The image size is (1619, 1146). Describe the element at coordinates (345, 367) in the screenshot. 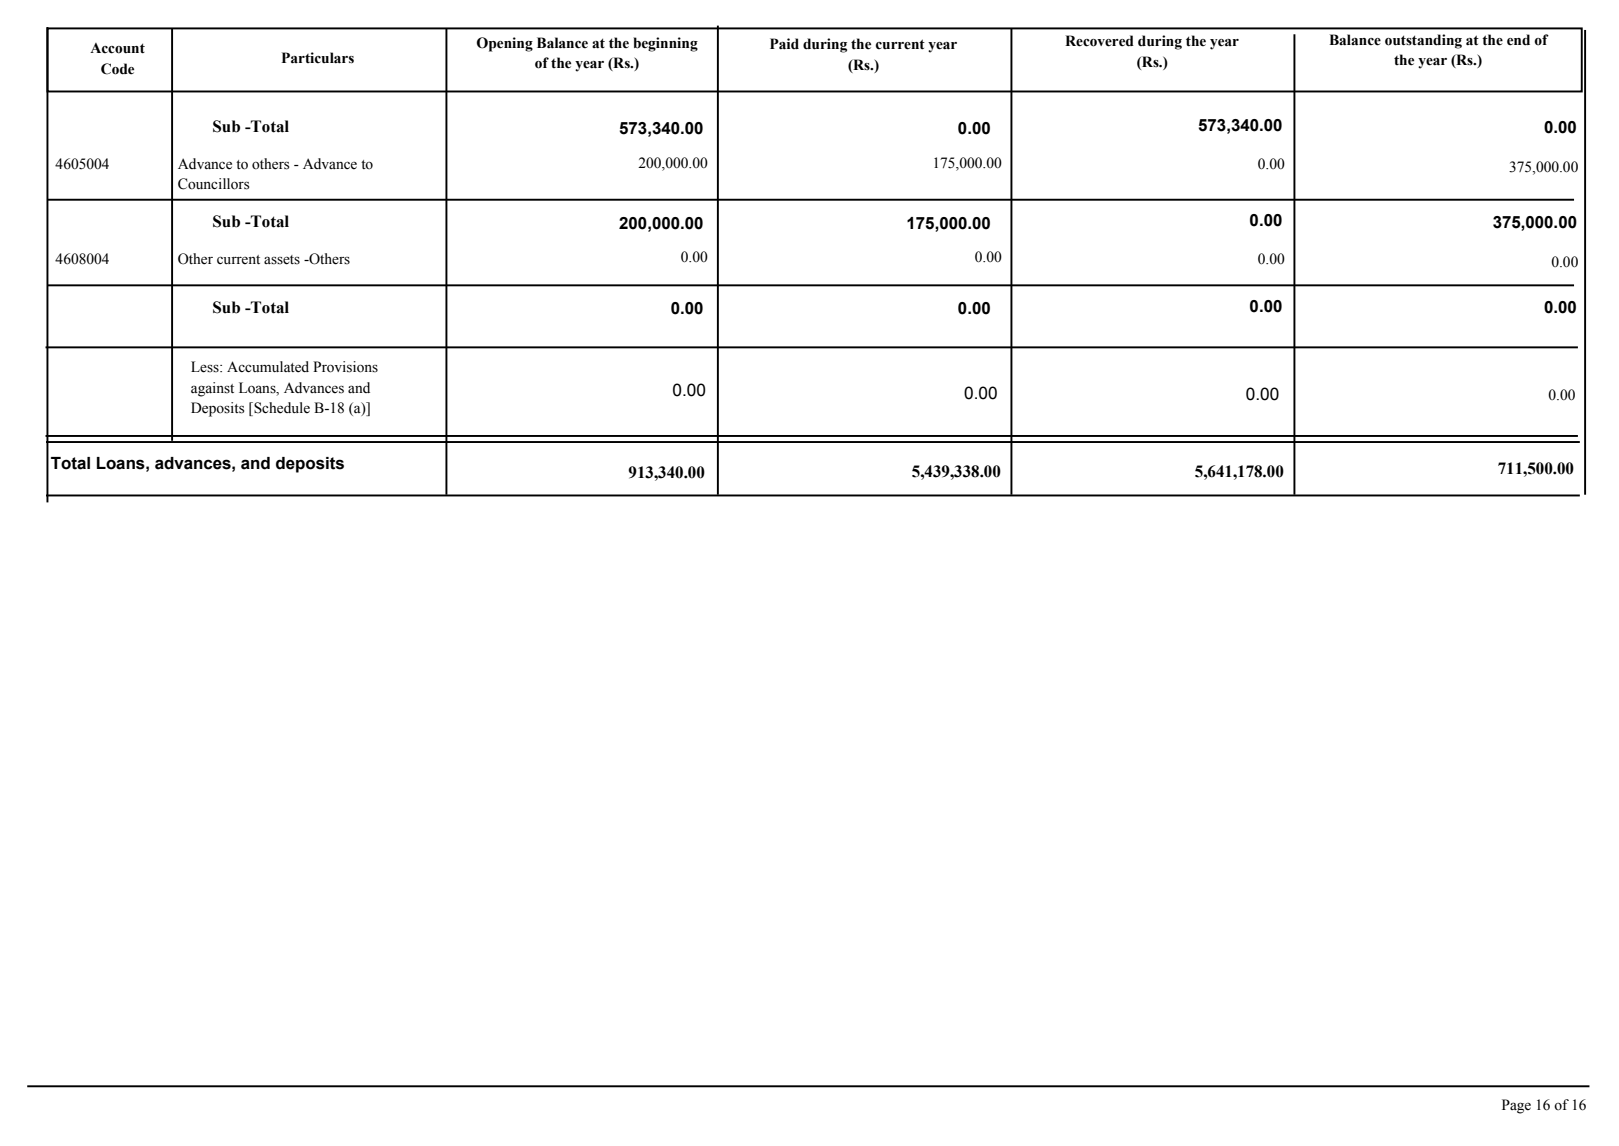

I see `Provisions` at that location.
